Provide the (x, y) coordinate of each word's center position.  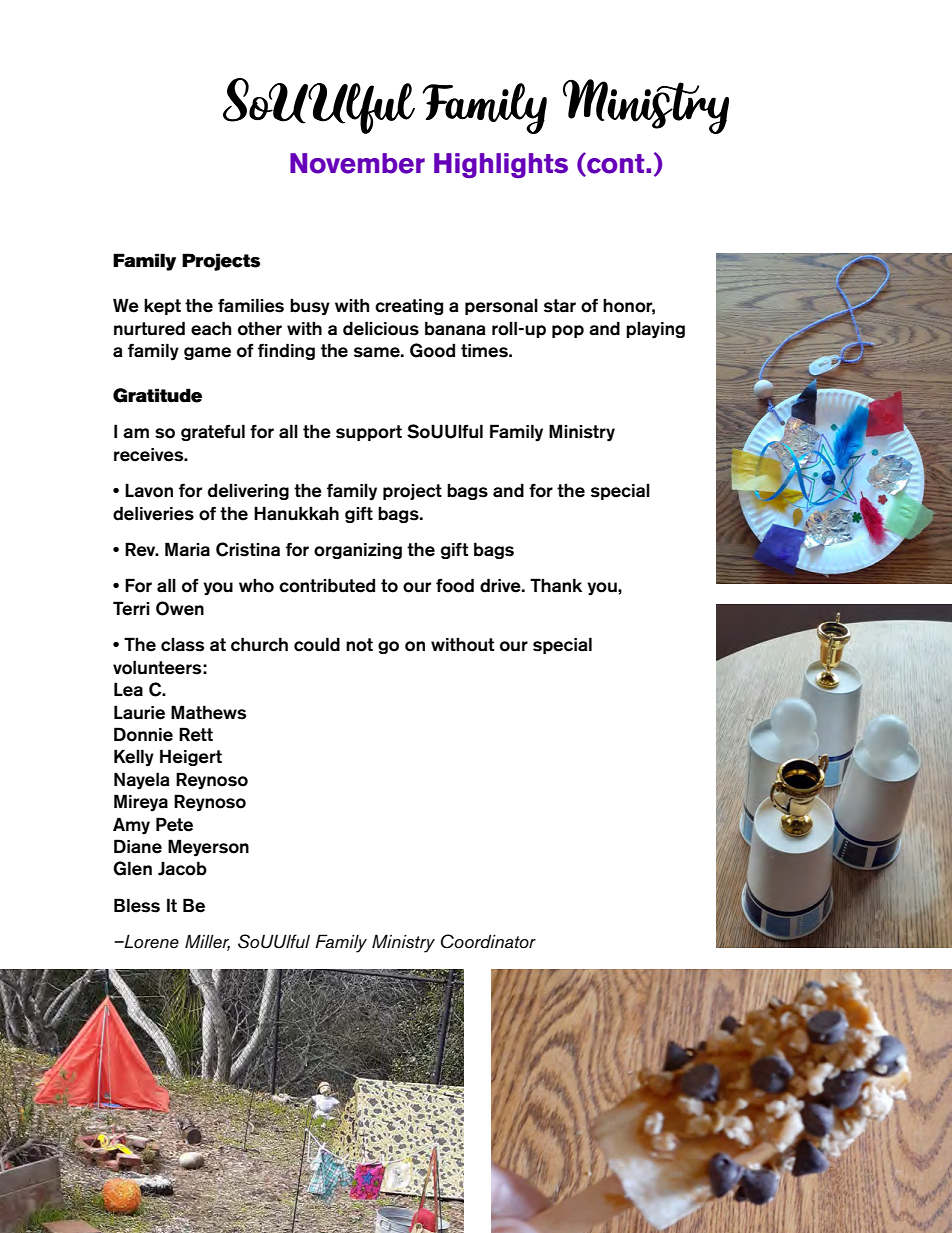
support (369, 433)
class (182, 644)
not (359, 645)
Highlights (501, 165)
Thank (556, 585)
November (357, 163)
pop (568, 331)
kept (162, 306)
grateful (213, 432)
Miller (207, 942)
